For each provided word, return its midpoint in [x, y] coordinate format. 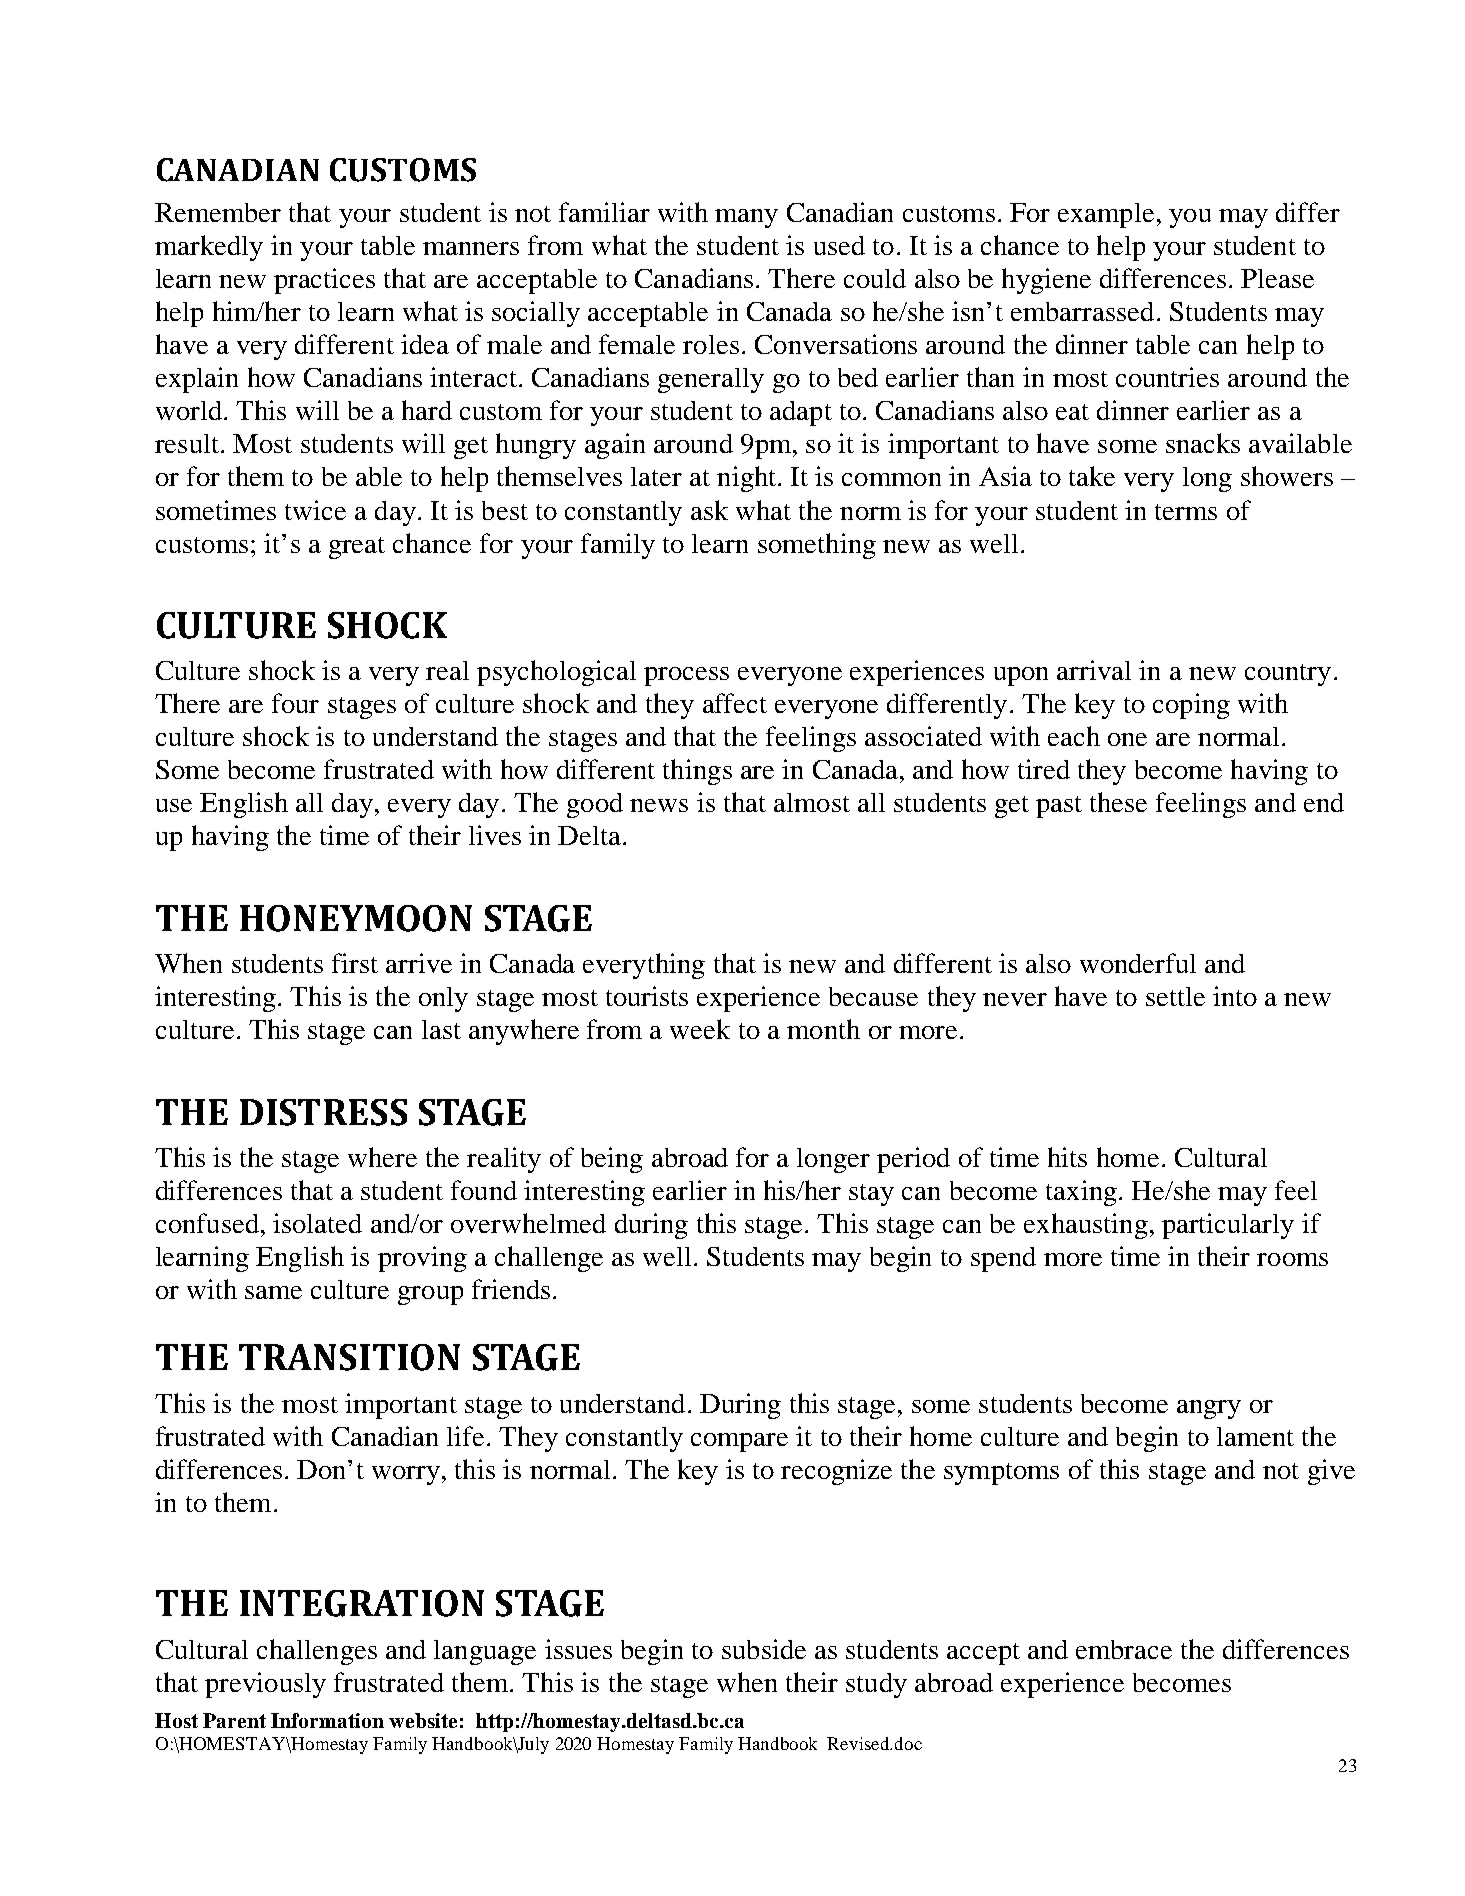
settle [1175, 996]
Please [1277, 278]
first [355, 963]
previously [265, 1685]
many [746, 218]
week [700, 1029]
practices [324, 281]
